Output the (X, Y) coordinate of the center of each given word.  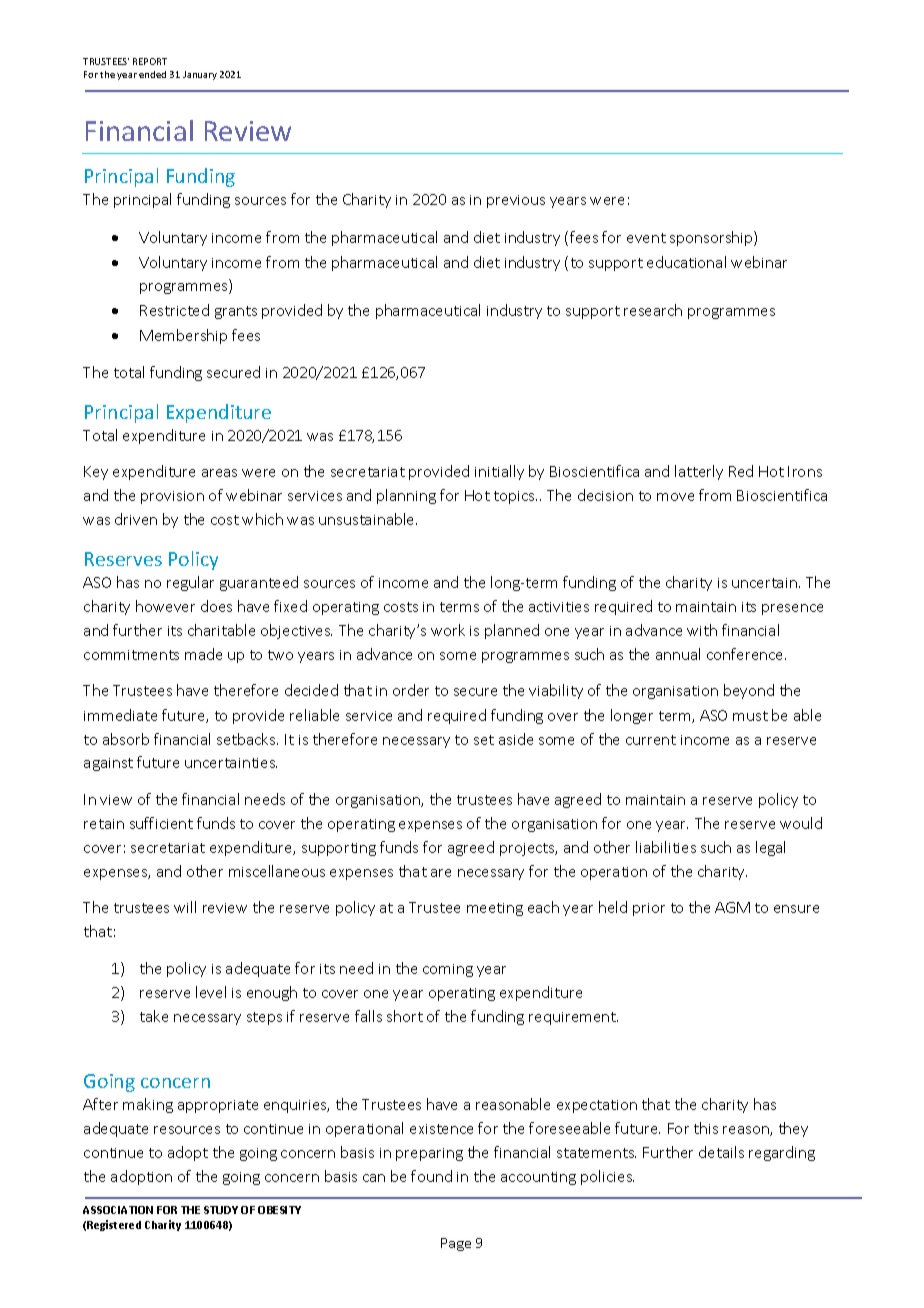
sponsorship (712, 238)
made (203, 654)
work (448, 630)
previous (516, 201)
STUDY (221, 1210)
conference (746, 654)
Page (456, 1244)
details (721, 1152)
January (200, 75)
